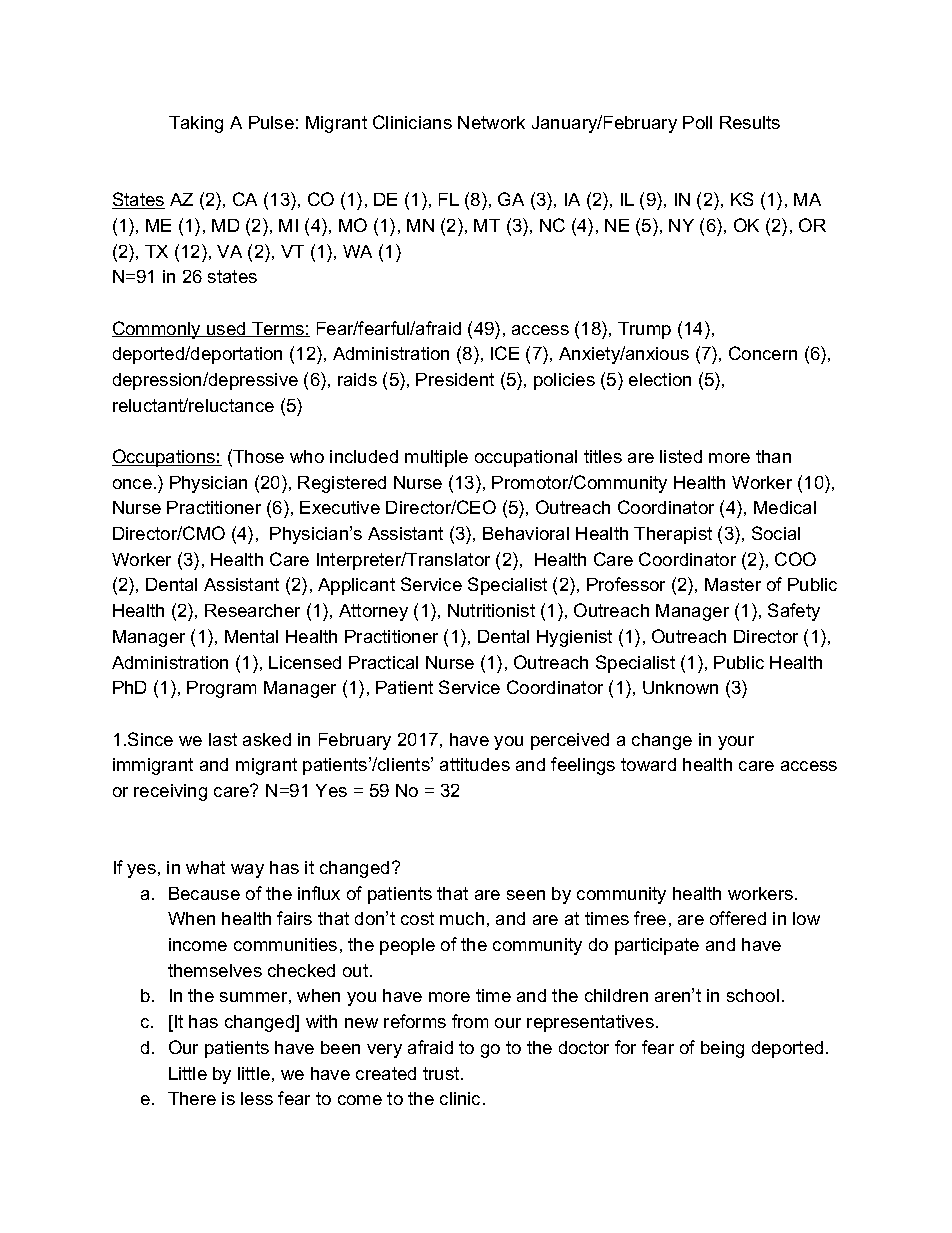 This screenshot has height=1233, width=952. I want to click on Results, so click(750, 122).
